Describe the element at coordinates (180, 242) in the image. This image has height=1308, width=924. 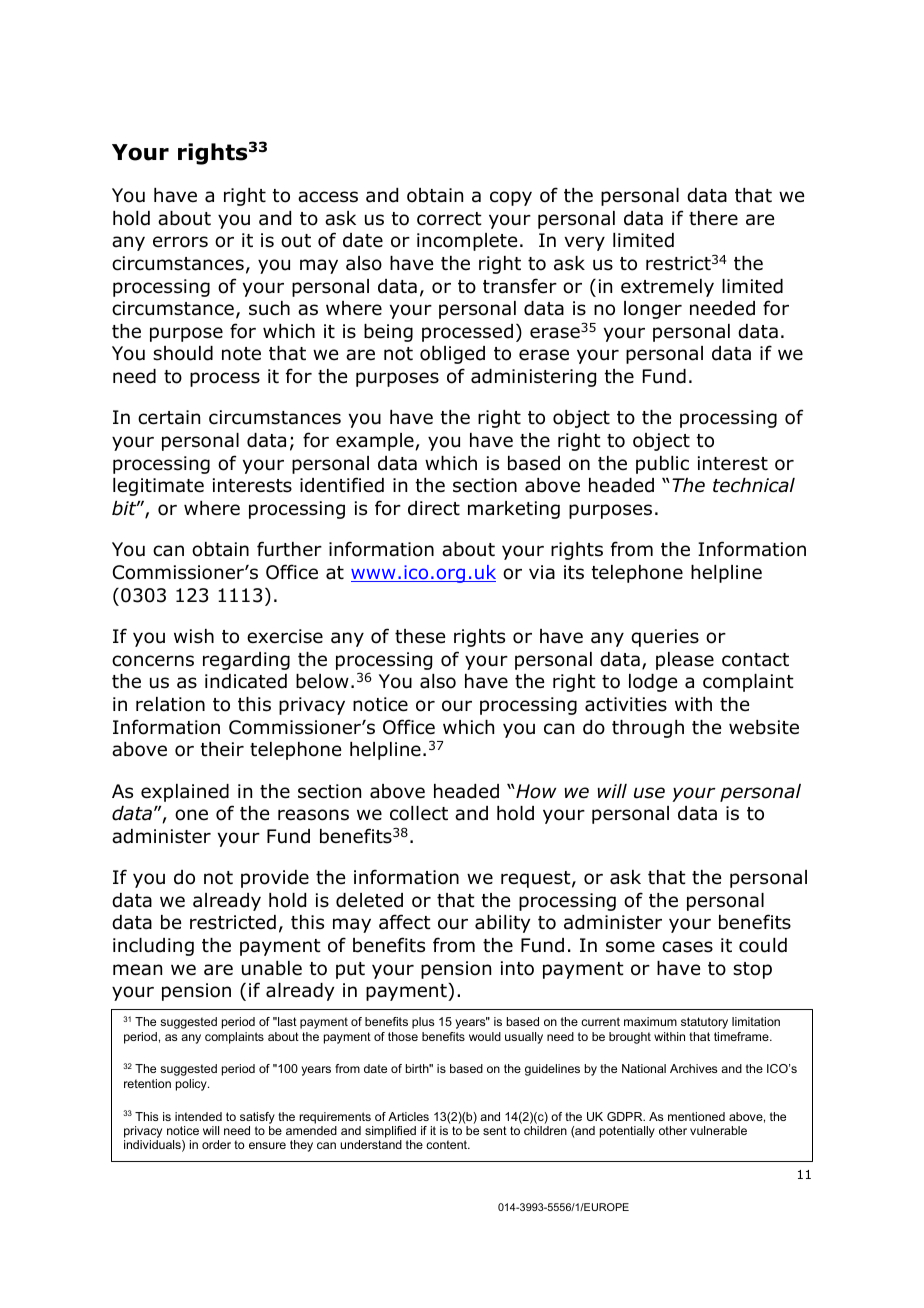
I see `errors` at that location.
